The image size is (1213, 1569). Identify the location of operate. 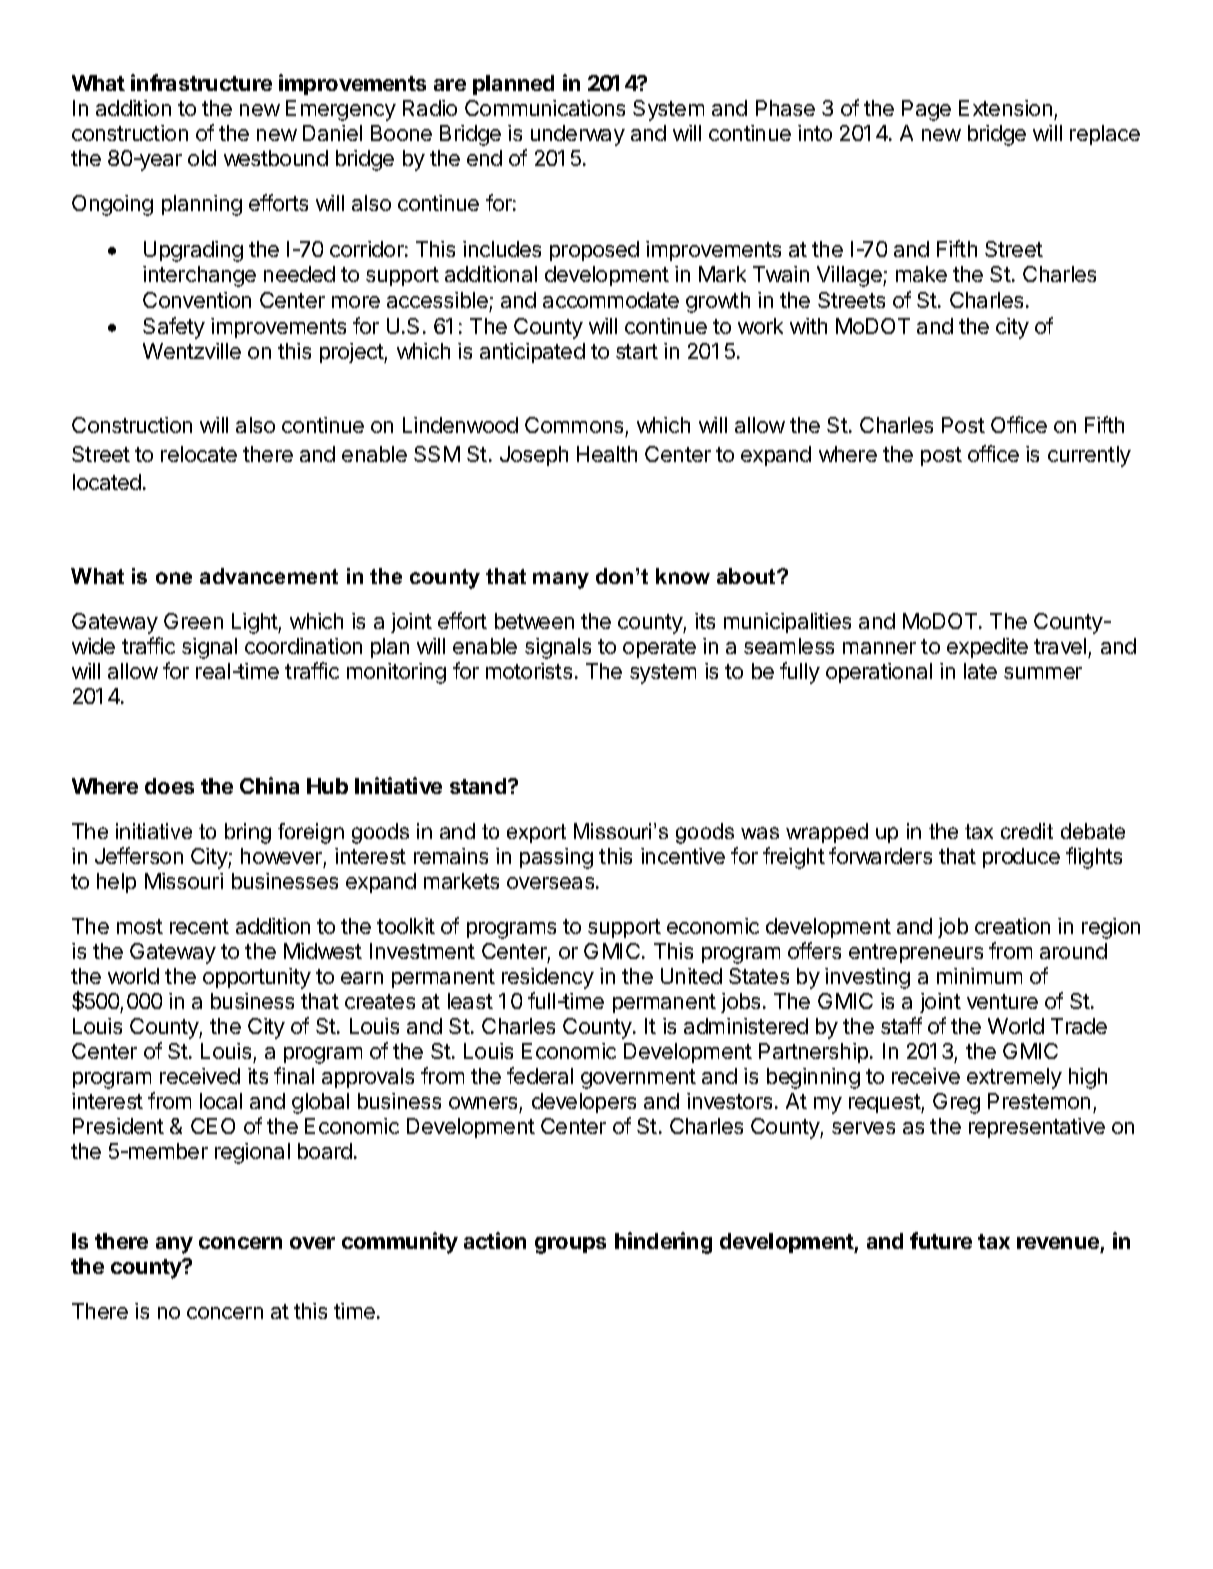
(659, 648).
